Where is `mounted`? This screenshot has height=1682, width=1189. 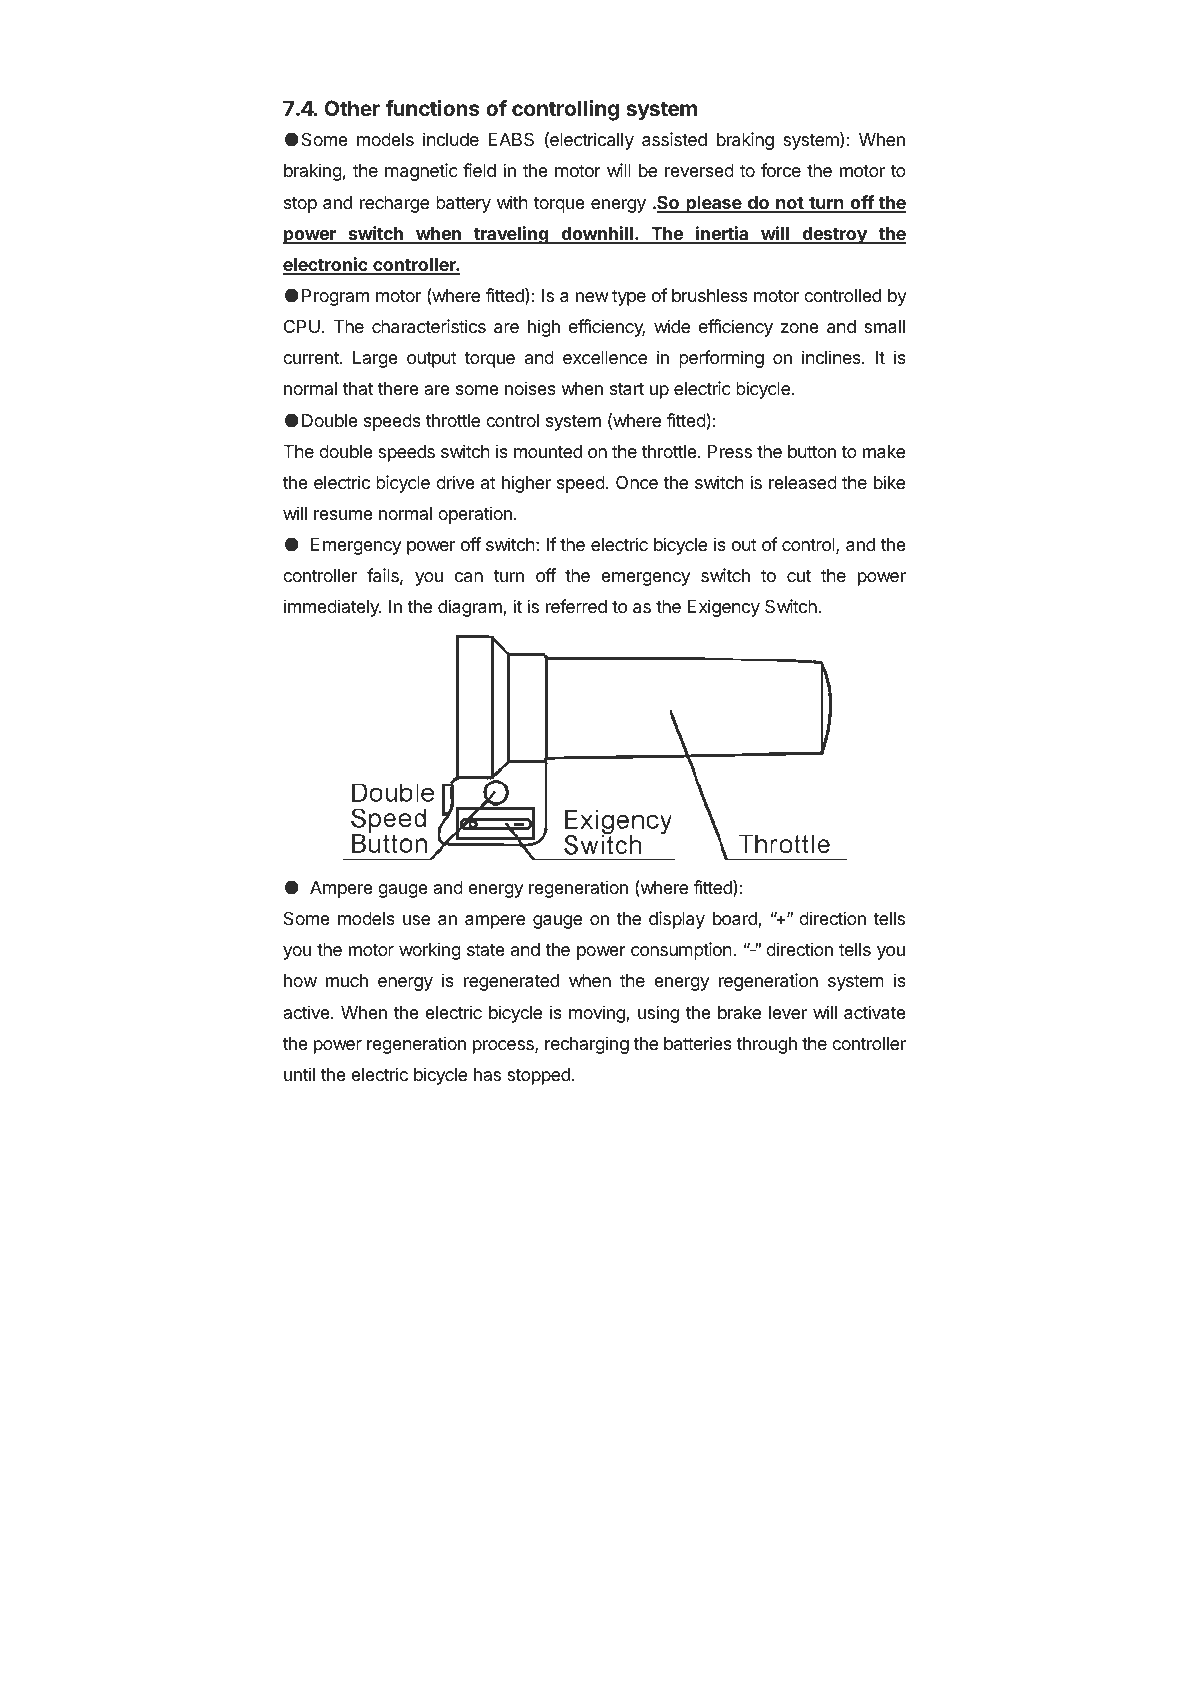
mounted is located at coordinates (548, 451).
